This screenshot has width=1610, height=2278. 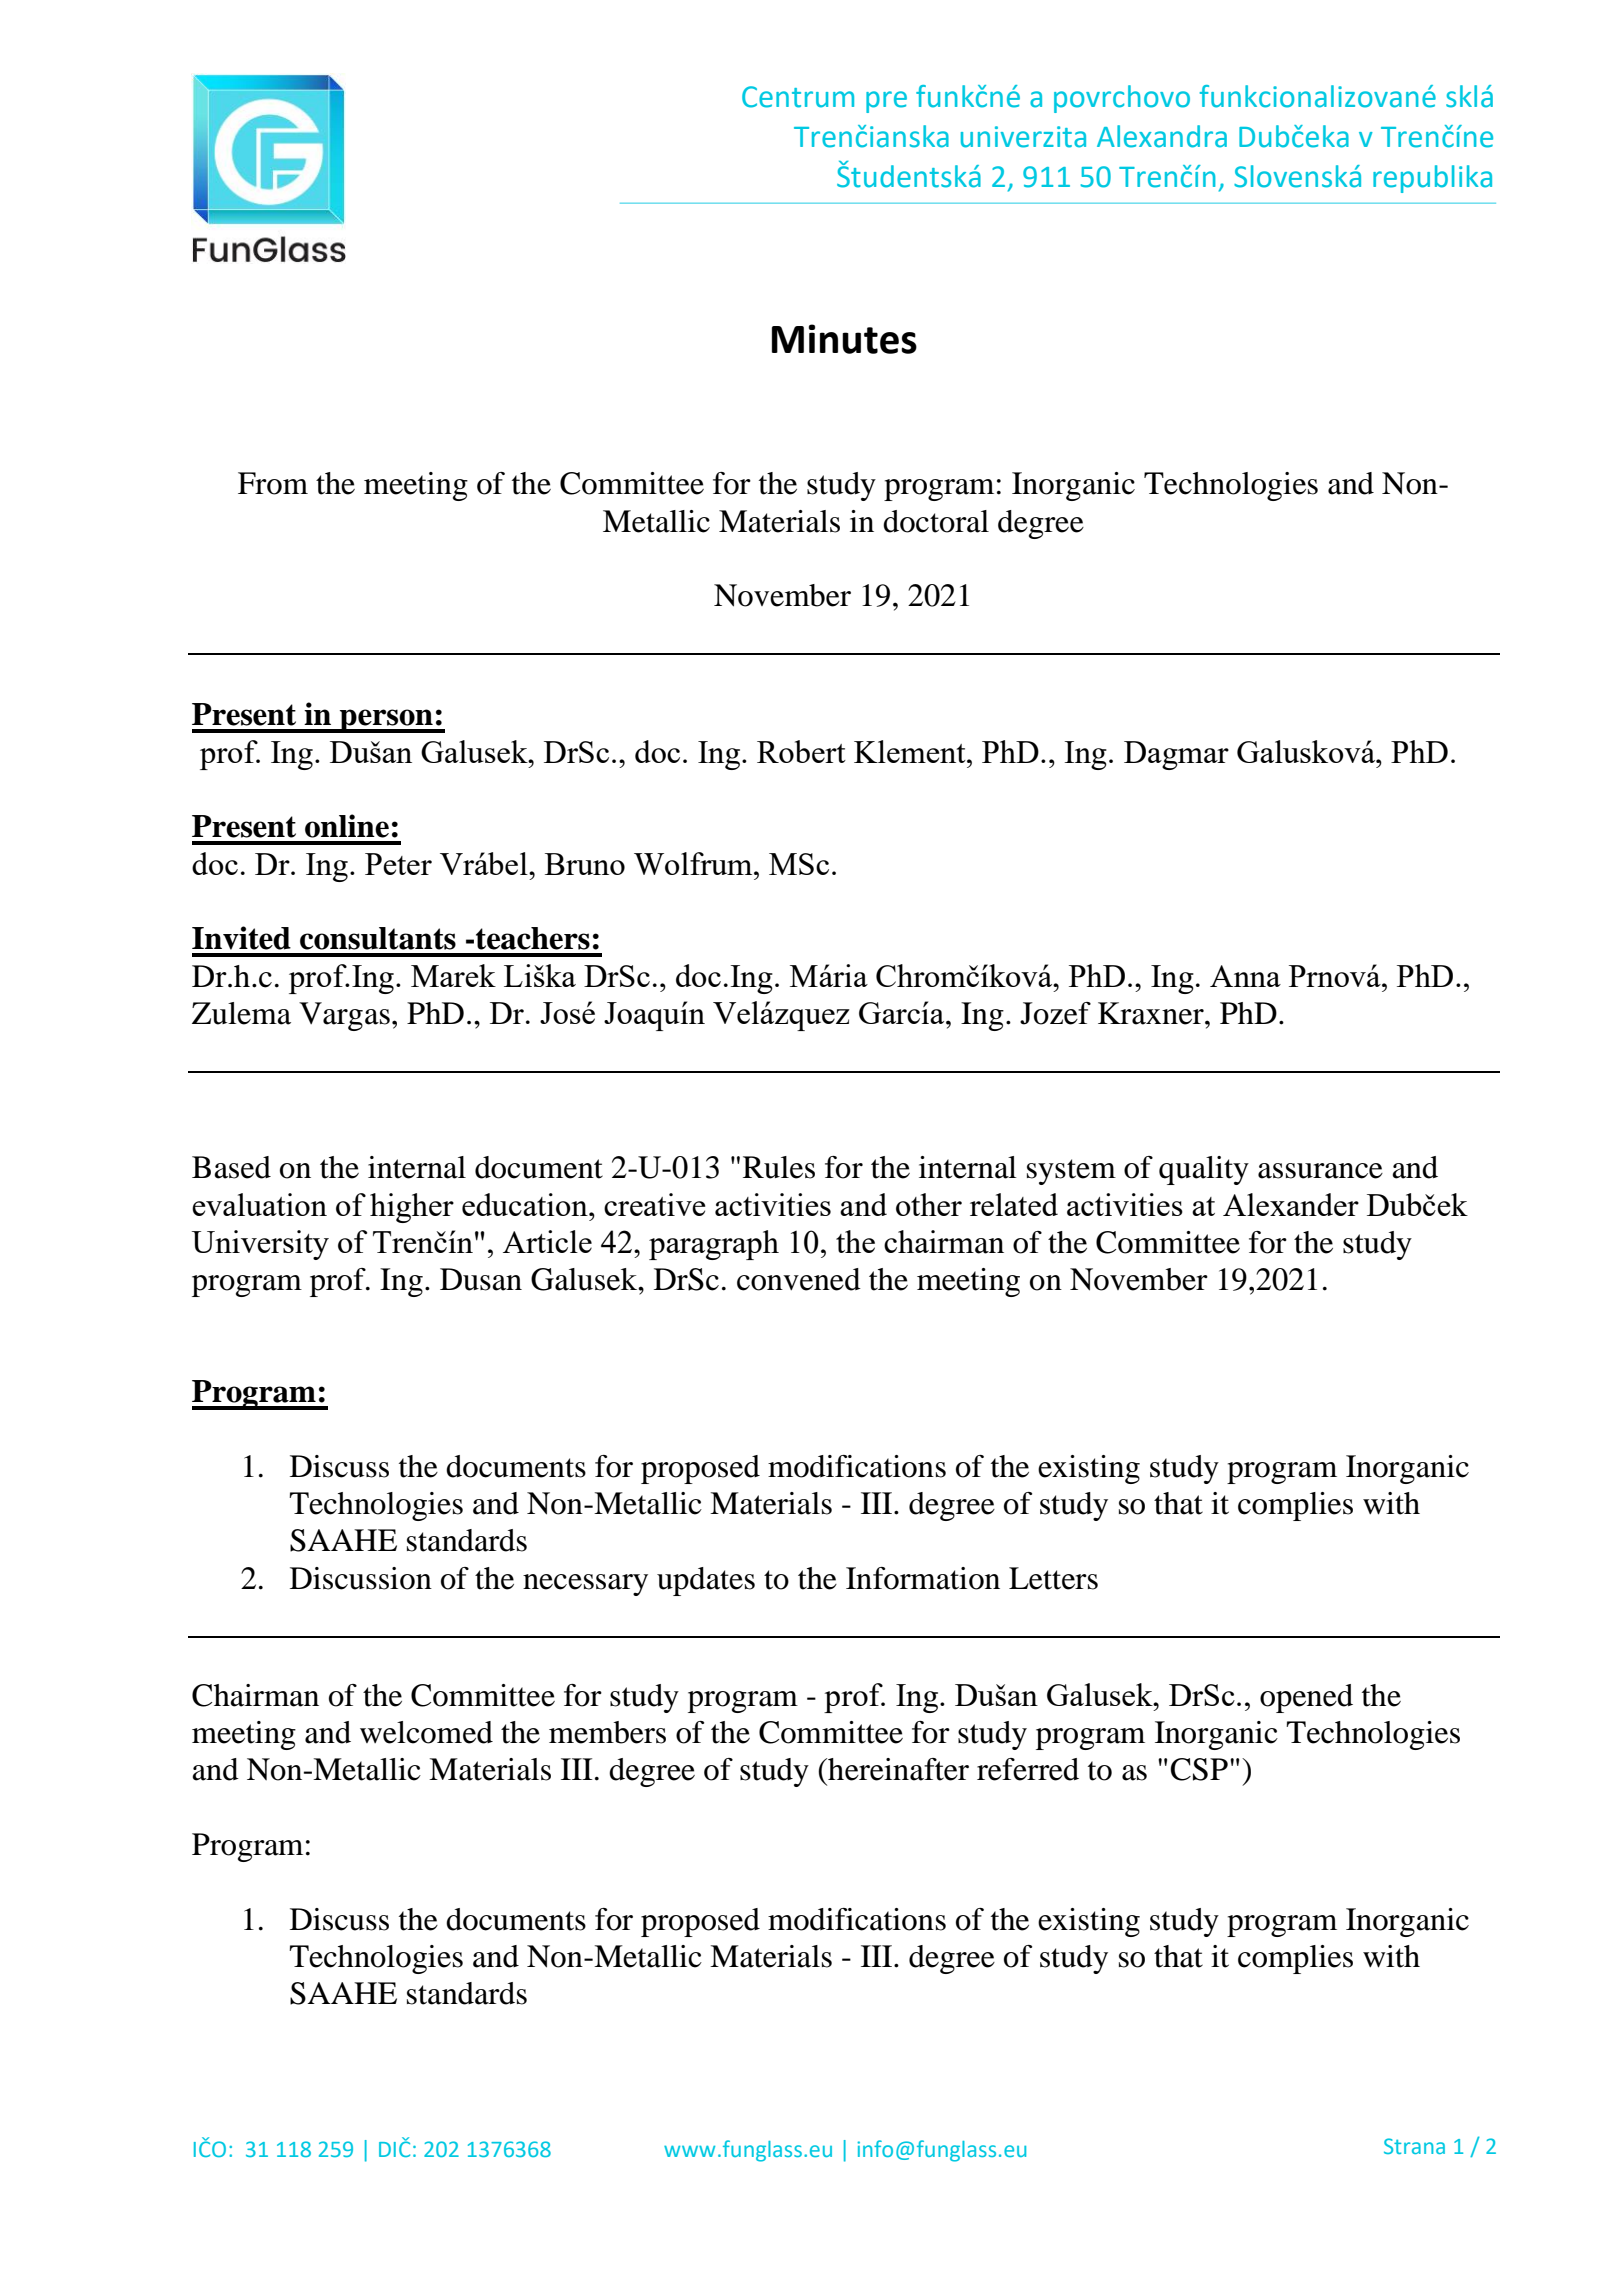 I want to click on Dagmar, so click(x=1176, y=755).
